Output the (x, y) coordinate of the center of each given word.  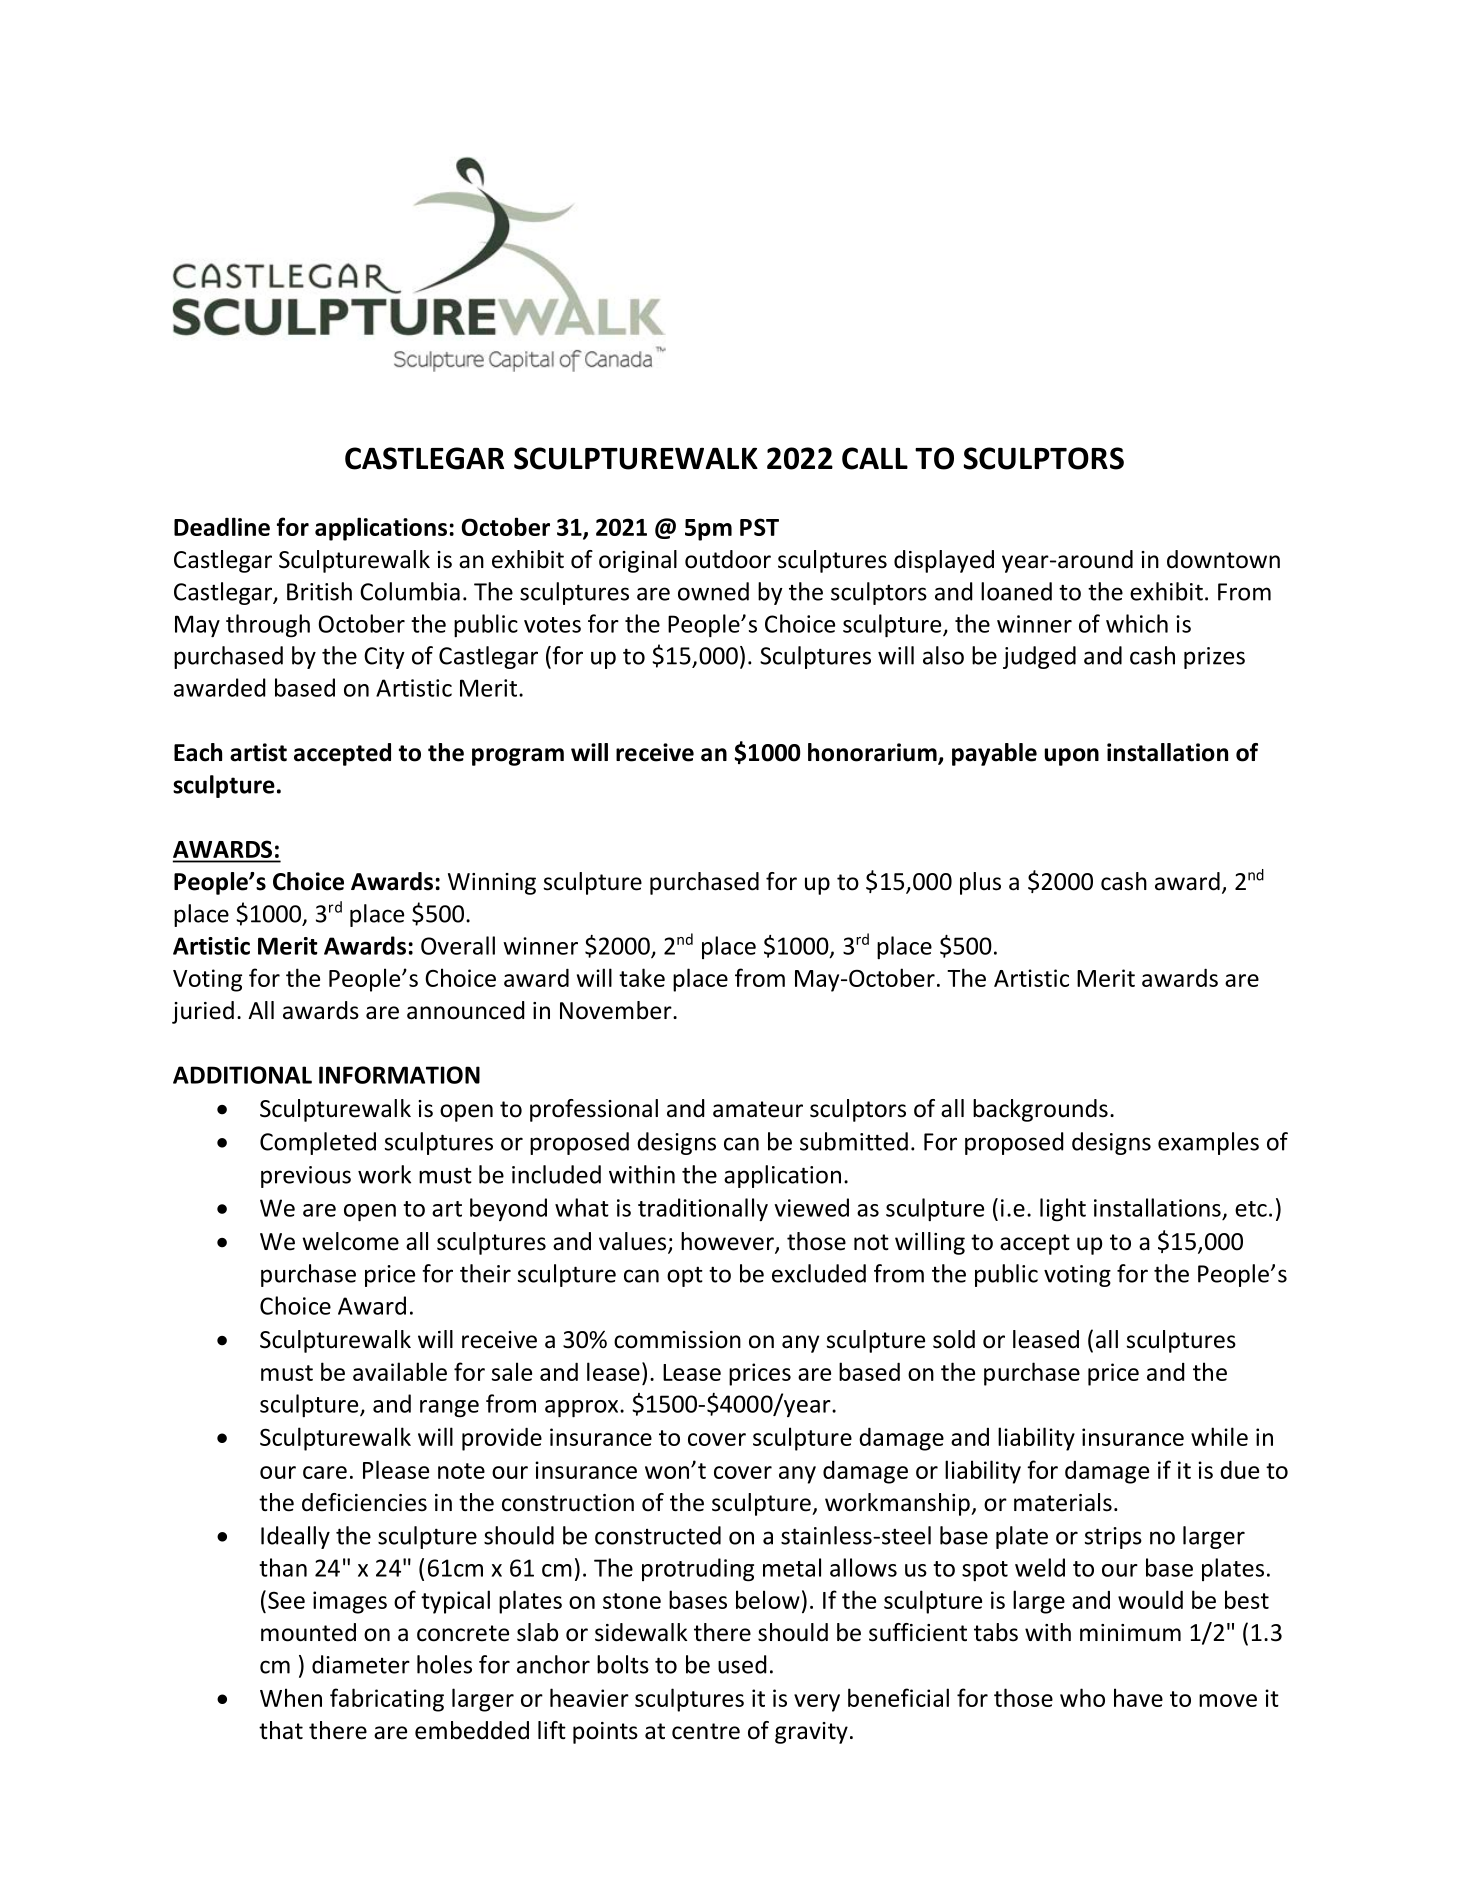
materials (1063, 1502)
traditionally (703, 1209)
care (325, 1472)
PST (759, 527)
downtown (1223, 559)
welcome (350, 1241)
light (1063, 1210)
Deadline (222, 526)
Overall (458, 945)
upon (1072, 757)
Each (198, 752)
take (642, 977)
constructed (658, 1535)
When (291, 1697)
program (518, 757)
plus (980, 883)
